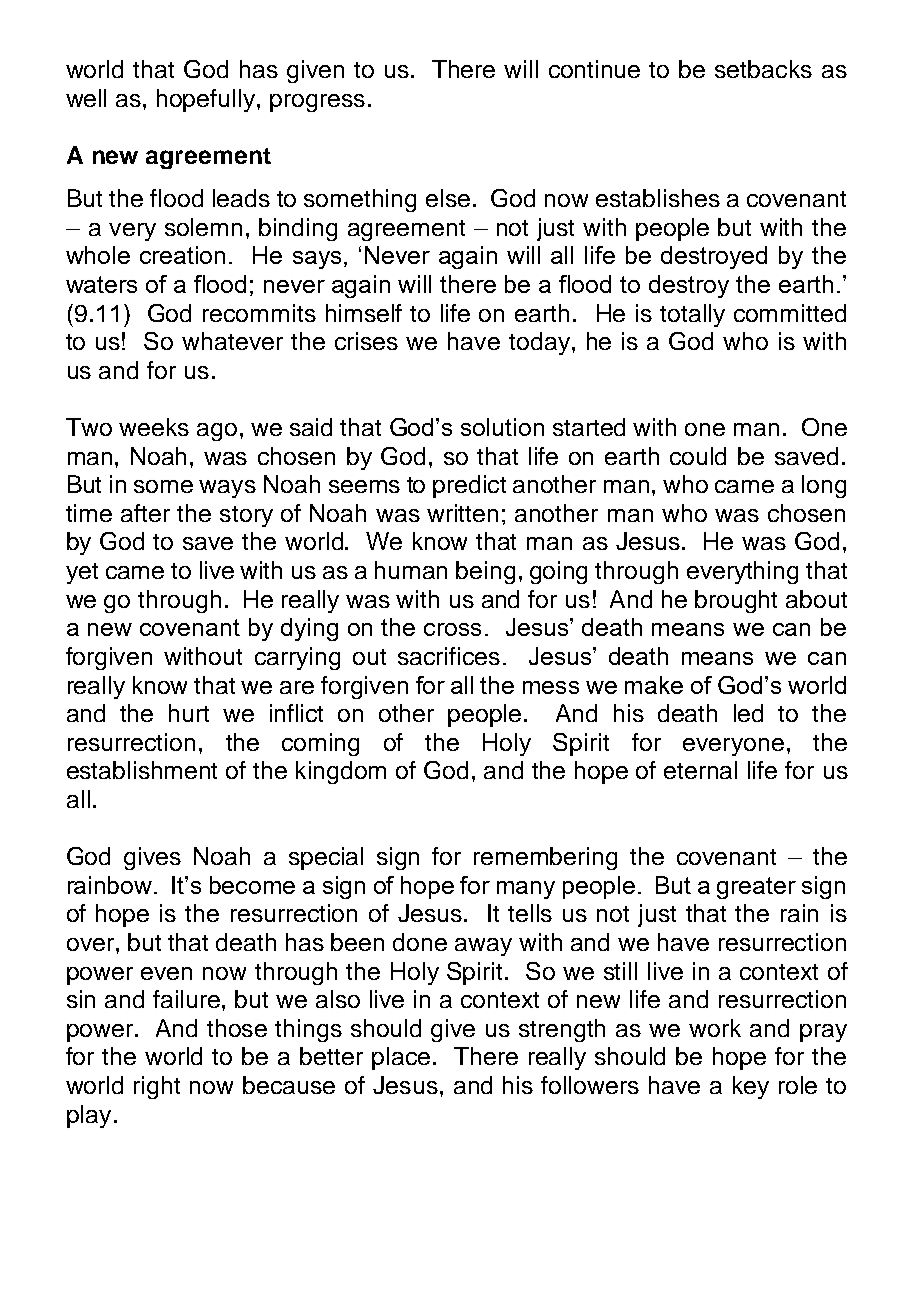 This image has height=1309, width=924. Describe the element at coordinates (763, 69) in the image. I see `setbacks` at that location.
